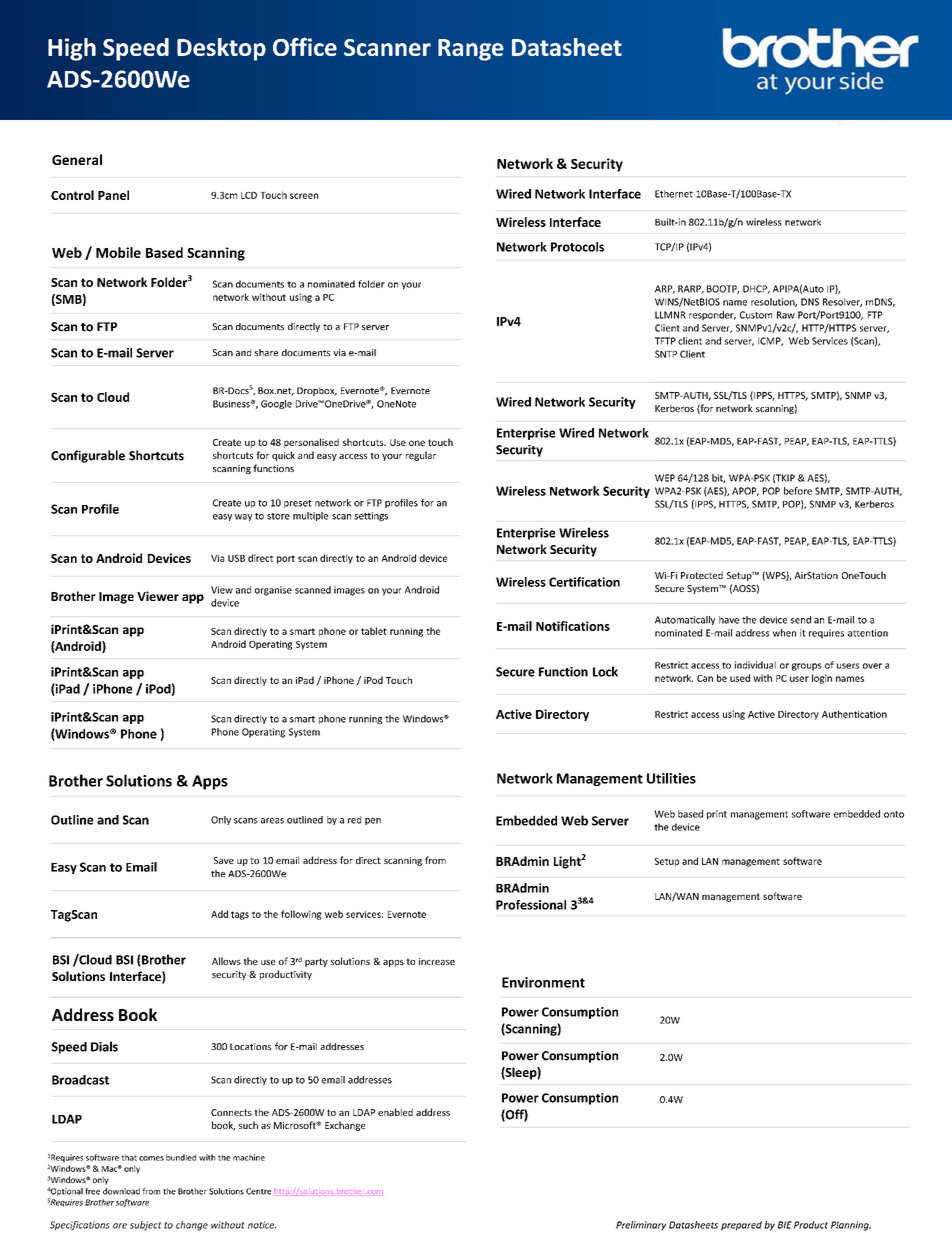 This screenshot has width=952, height=1233. Describe the element at coordinates (894, 814) in the screenshot. I see `onto` at that location.
